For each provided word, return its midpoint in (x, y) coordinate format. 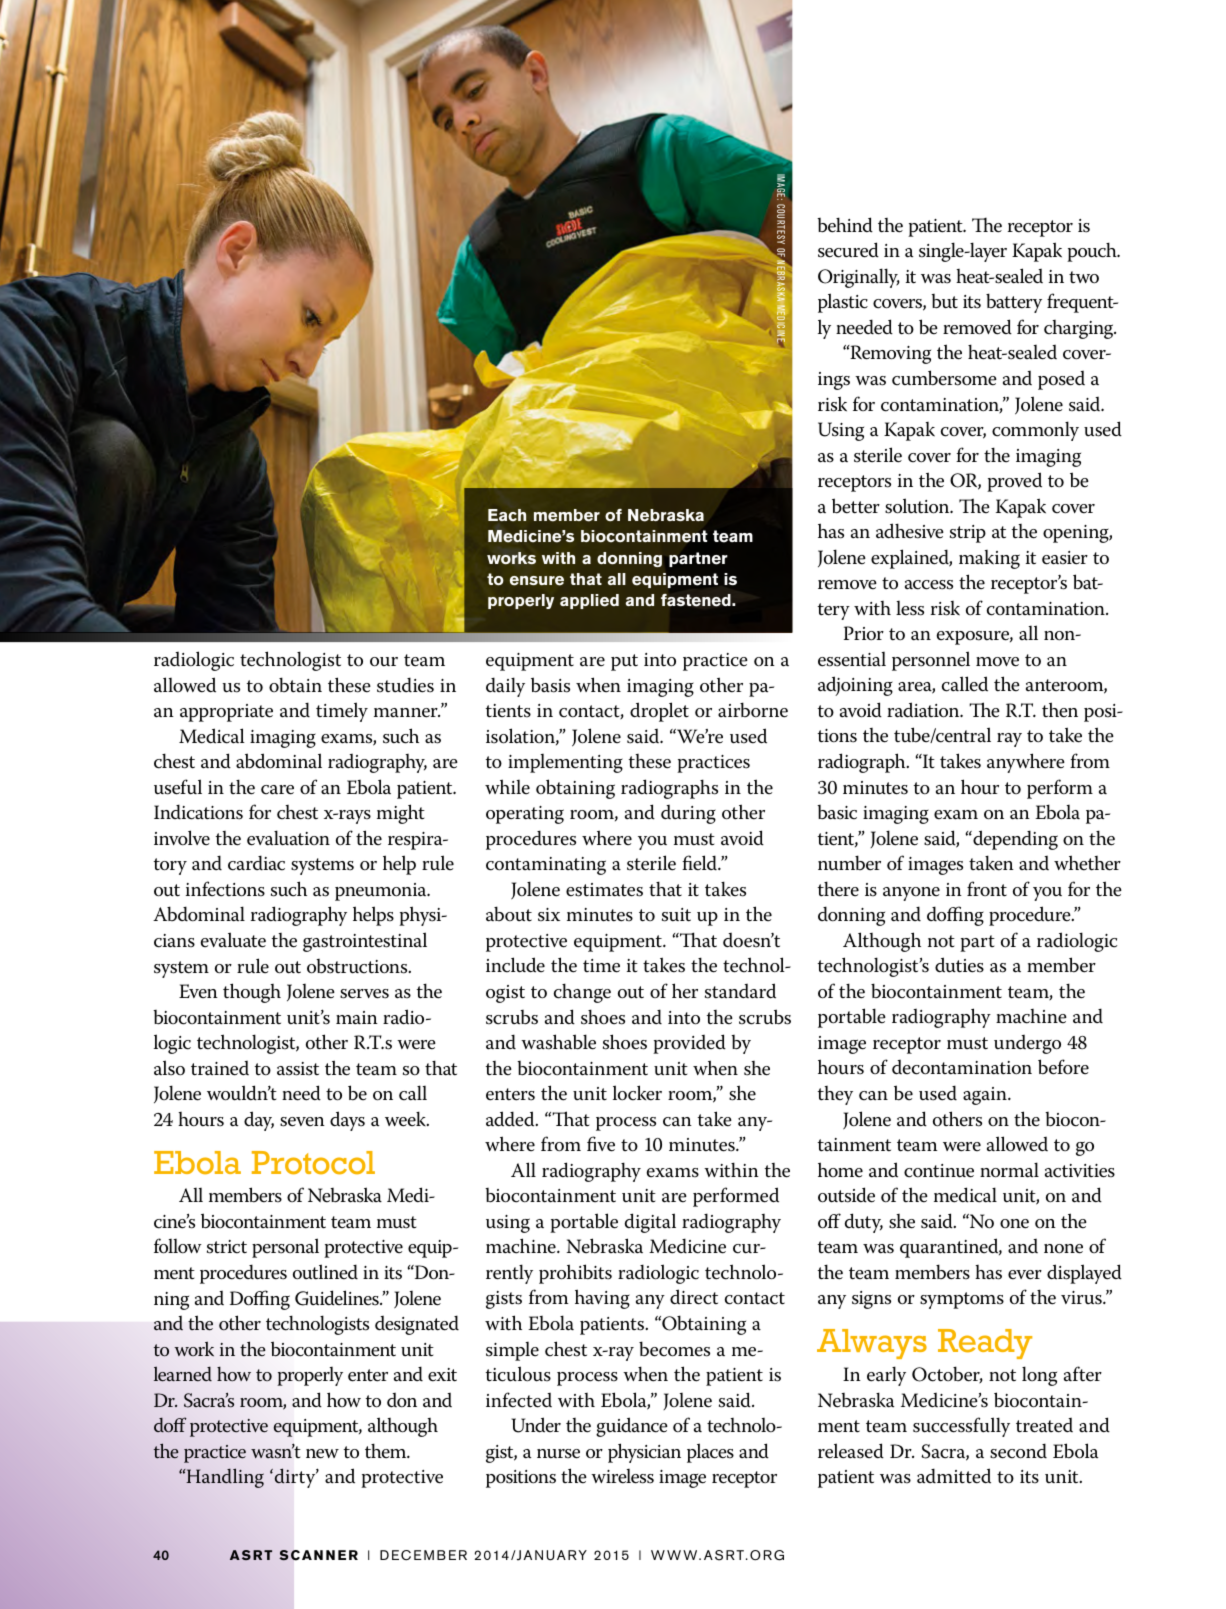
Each (507, 515)
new (322, 1454)
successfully (961, 1427)
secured (848, 250)
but (944, 301)
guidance (632, 1427)
